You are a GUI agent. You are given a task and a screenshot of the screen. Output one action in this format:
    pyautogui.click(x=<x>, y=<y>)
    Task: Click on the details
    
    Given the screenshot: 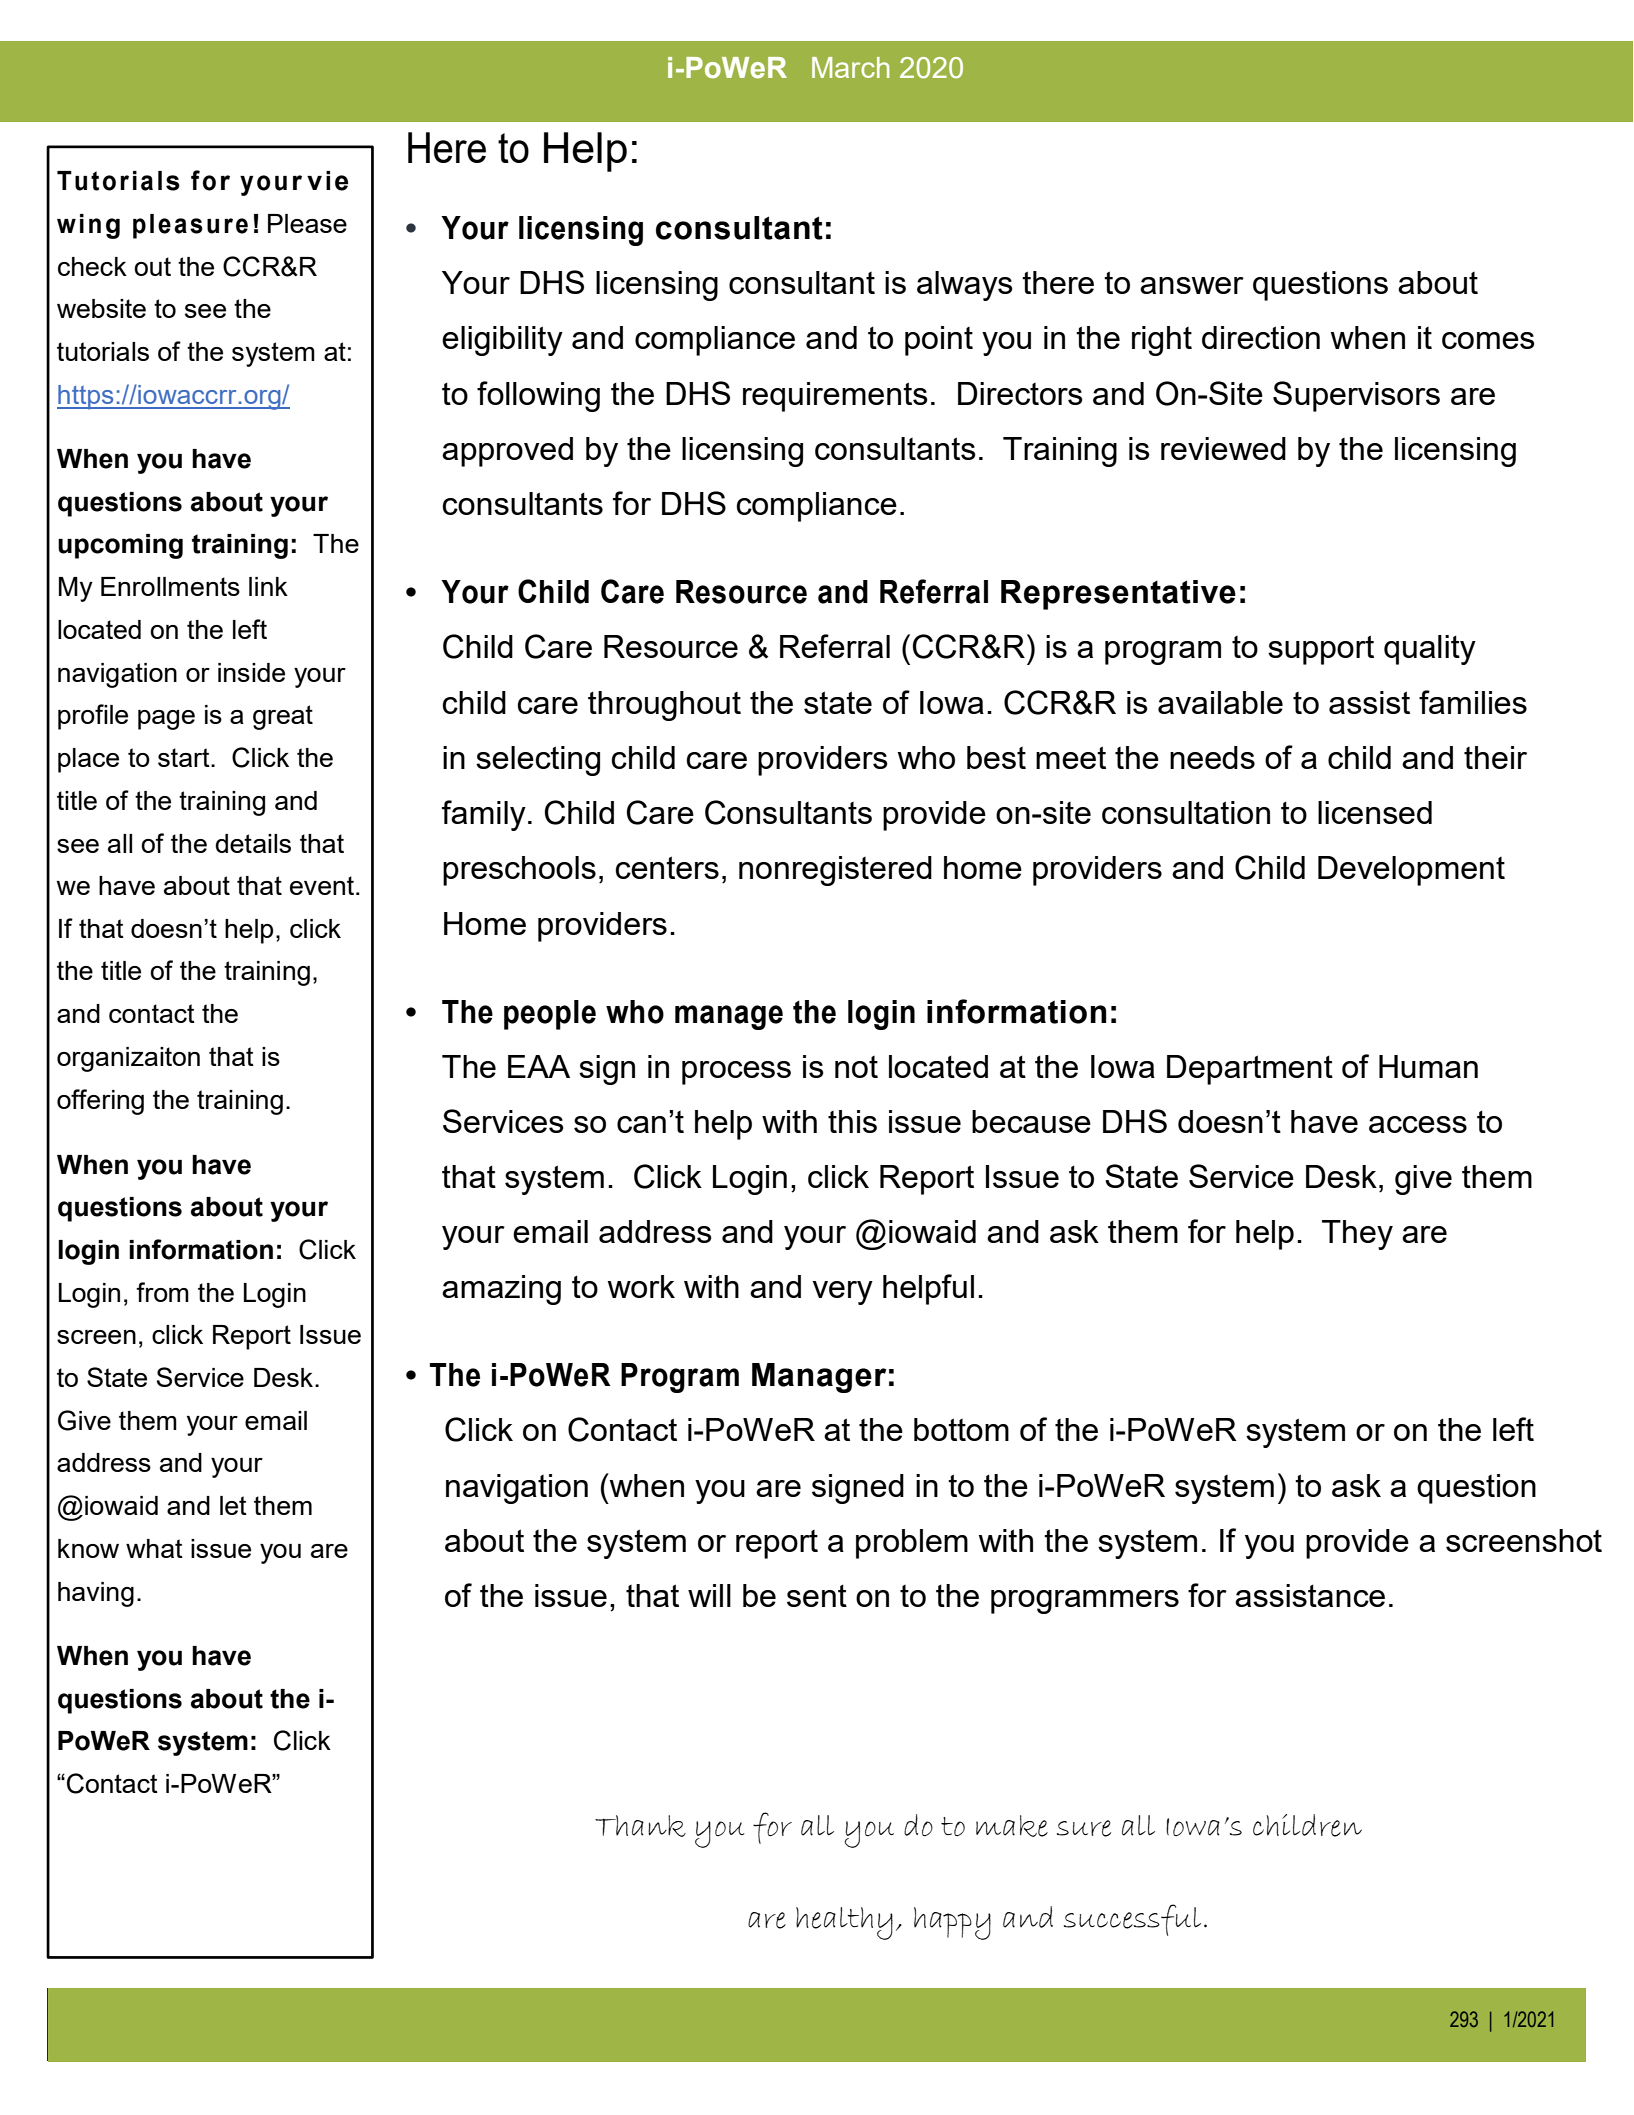 What is the action you would take?
    pyautogui.click(x=253, y=843)
